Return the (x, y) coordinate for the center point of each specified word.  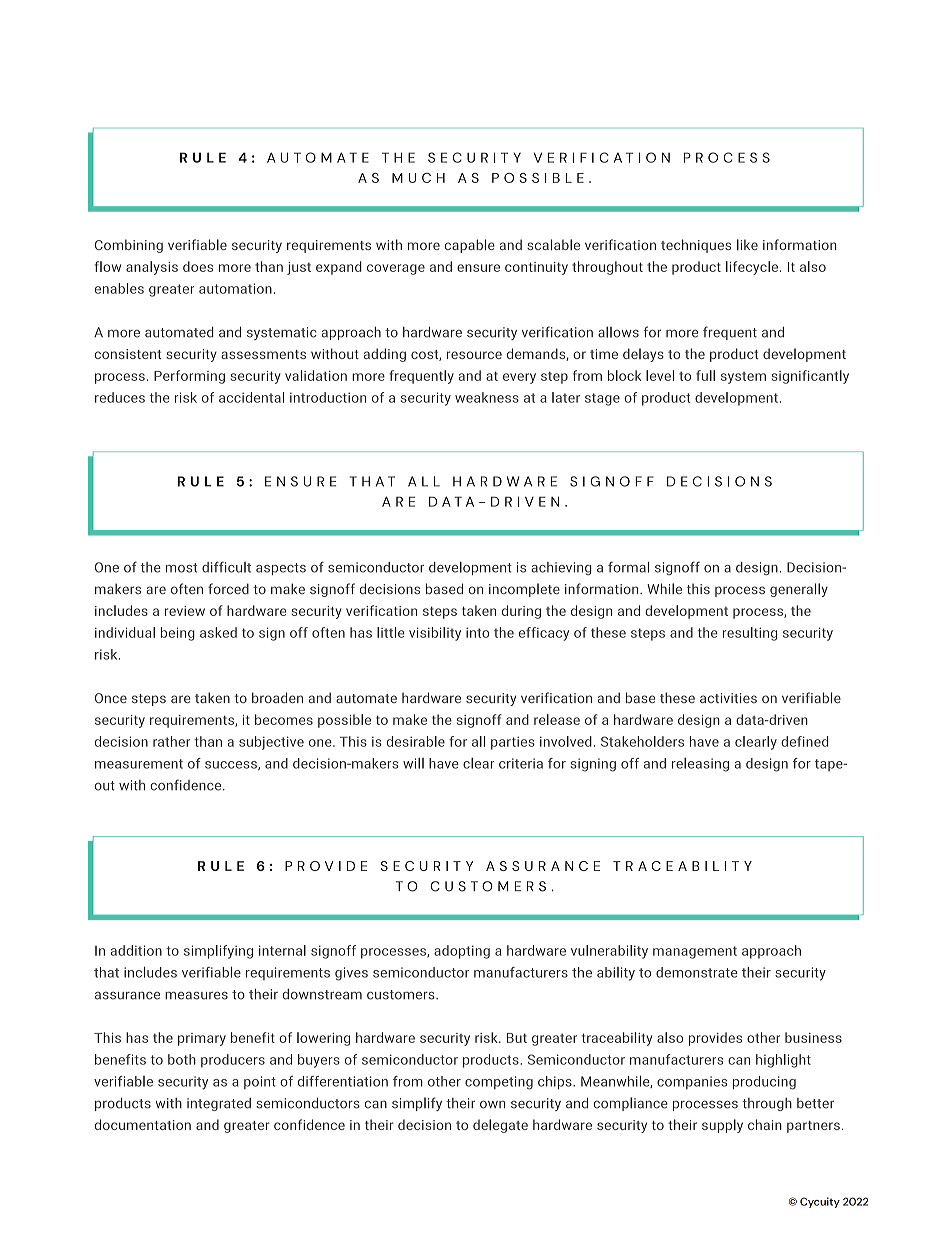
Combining (129, 246)
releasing (700, 765)
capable (470, 246)
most (181, 568)
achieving (561, 568)
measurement (139, 764)
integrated (219, 1104)
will (413, 763)
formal (628, 567)
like (747, 244)
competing (499, 1083)
